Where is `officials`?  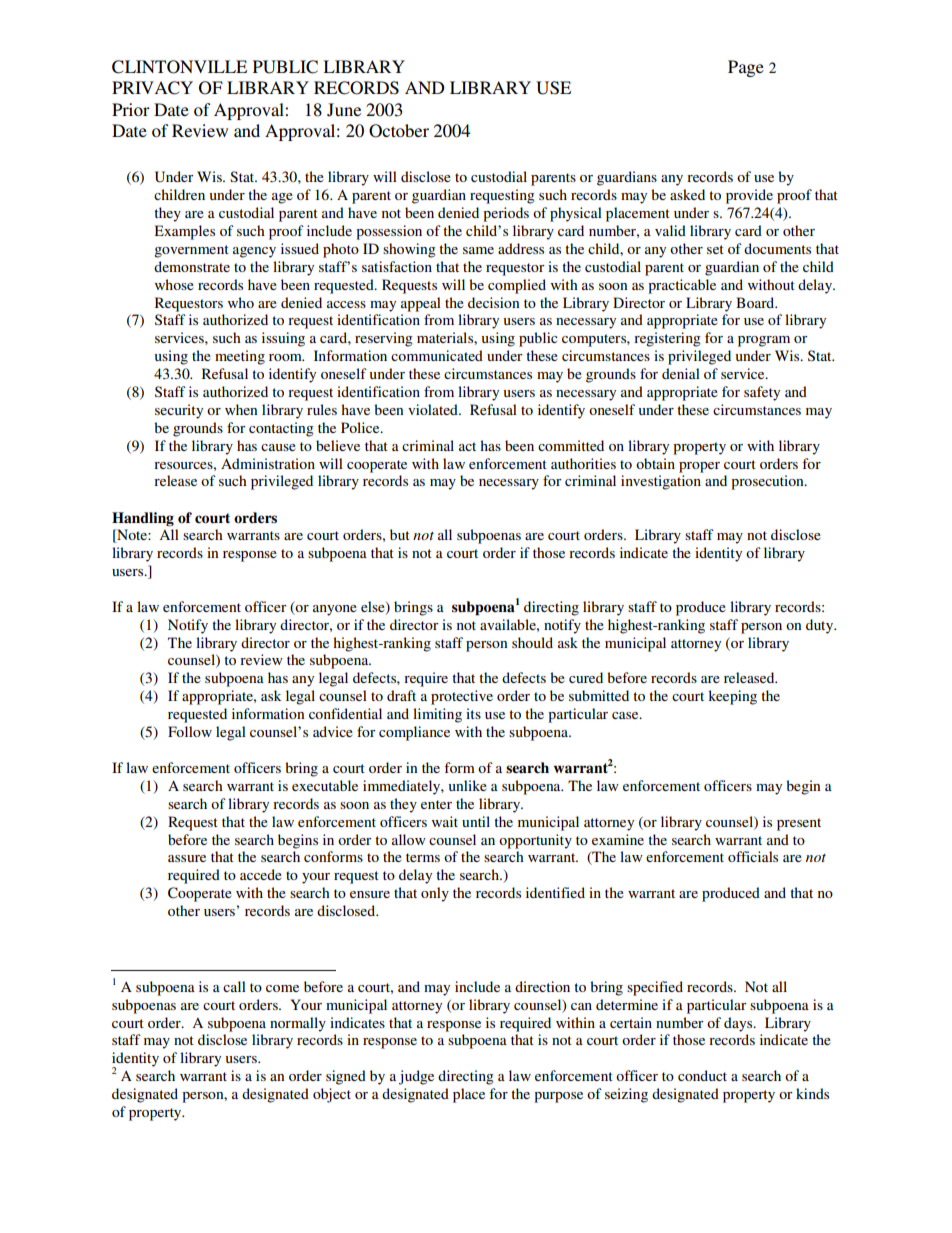
officials is located at coordinates (753, 856).
